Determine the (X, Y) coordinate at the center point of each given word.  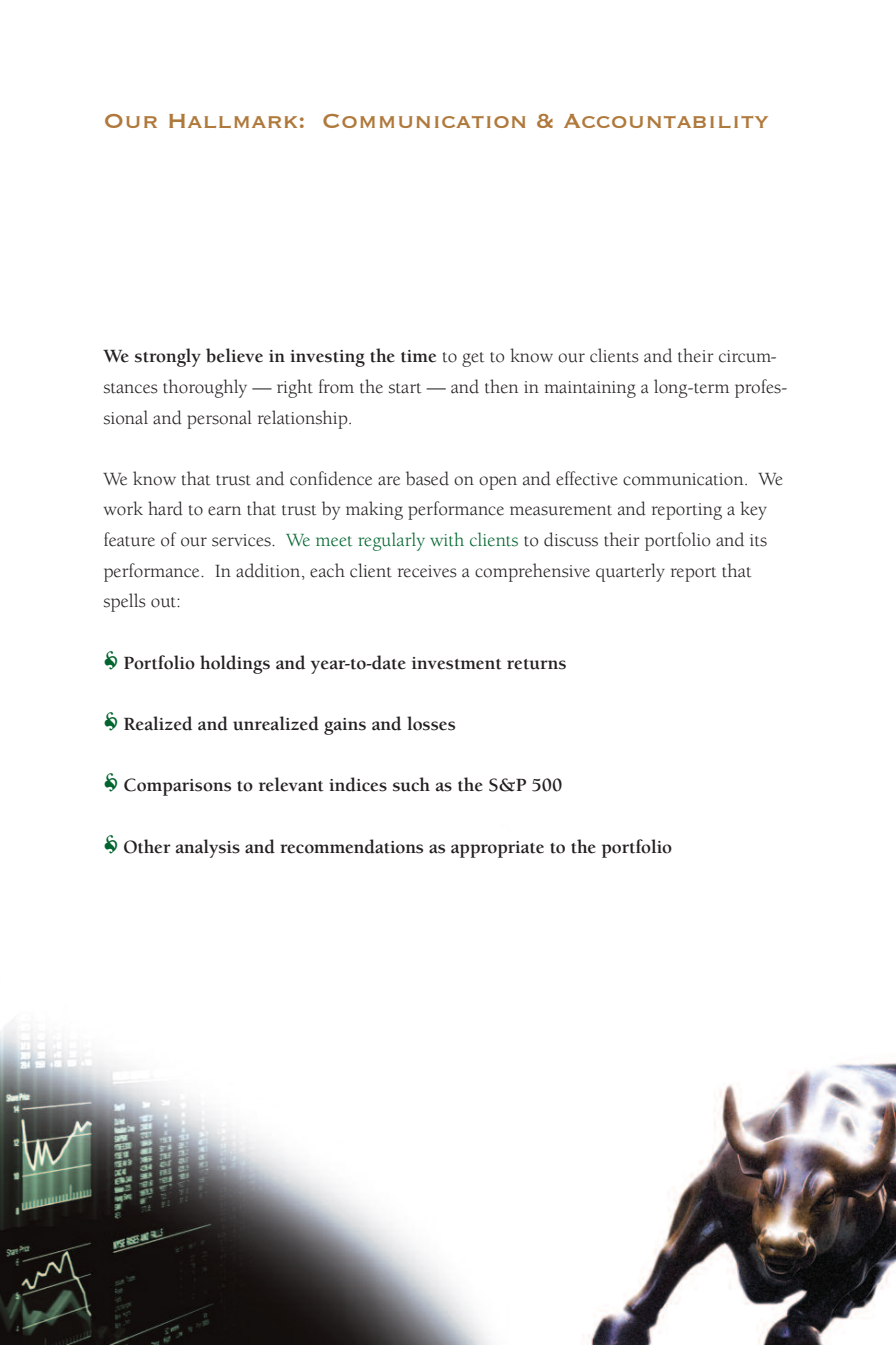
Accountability (666, 121)
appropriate (497, 849)
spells (125, 602)
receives (427, 571)
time (418, 356)
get (473, 359)
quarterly (630, 572)
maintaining (590, 389)
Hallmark (233, 121)
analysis (208, 848)
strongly (168, 357)
